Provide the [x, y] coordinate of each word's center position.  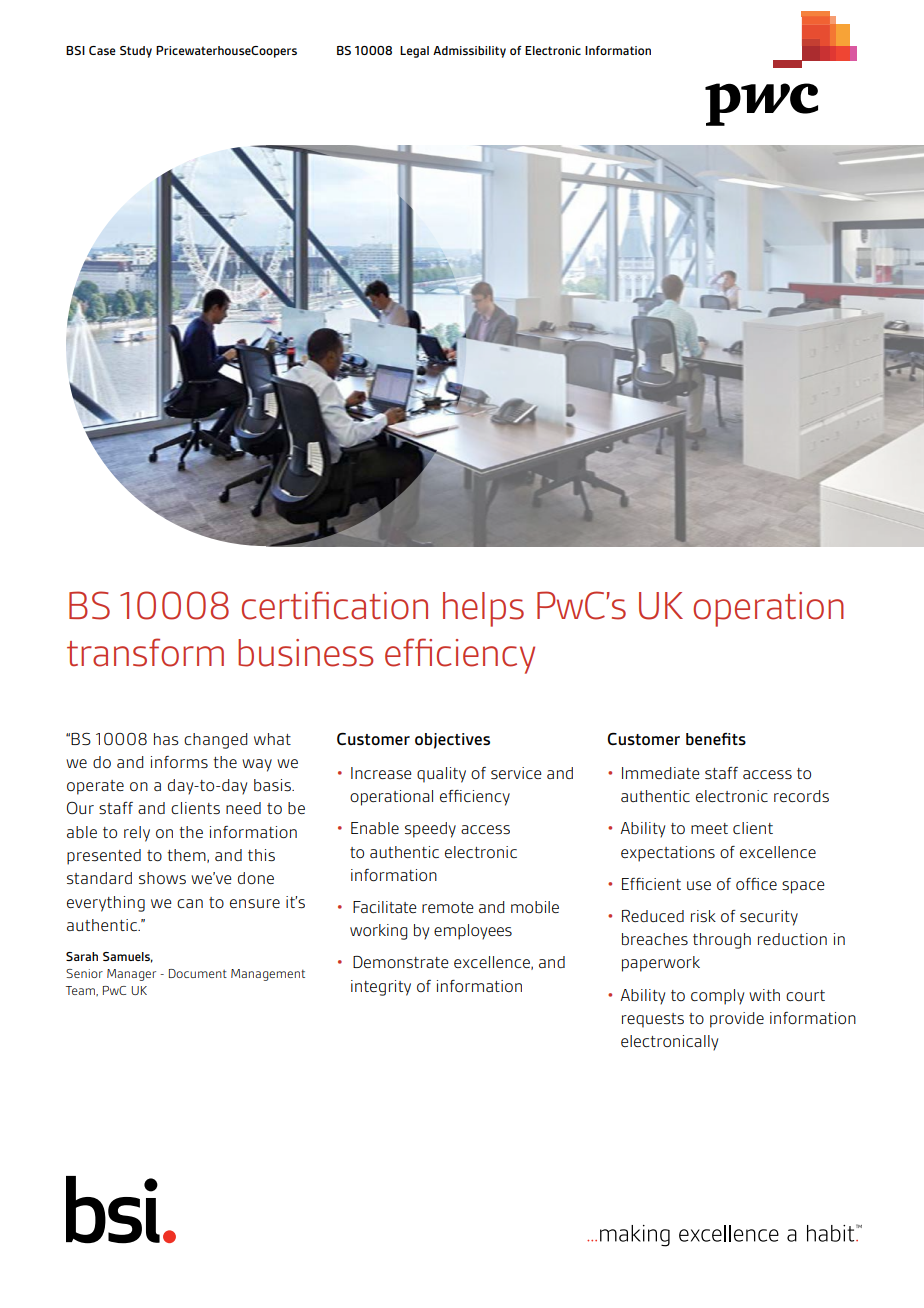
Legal [414, 52]
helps [483, 609]
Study [136, 52]
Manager [131, 975]
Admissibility [469, 52]
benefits [716, 739]
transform [145, 652]
